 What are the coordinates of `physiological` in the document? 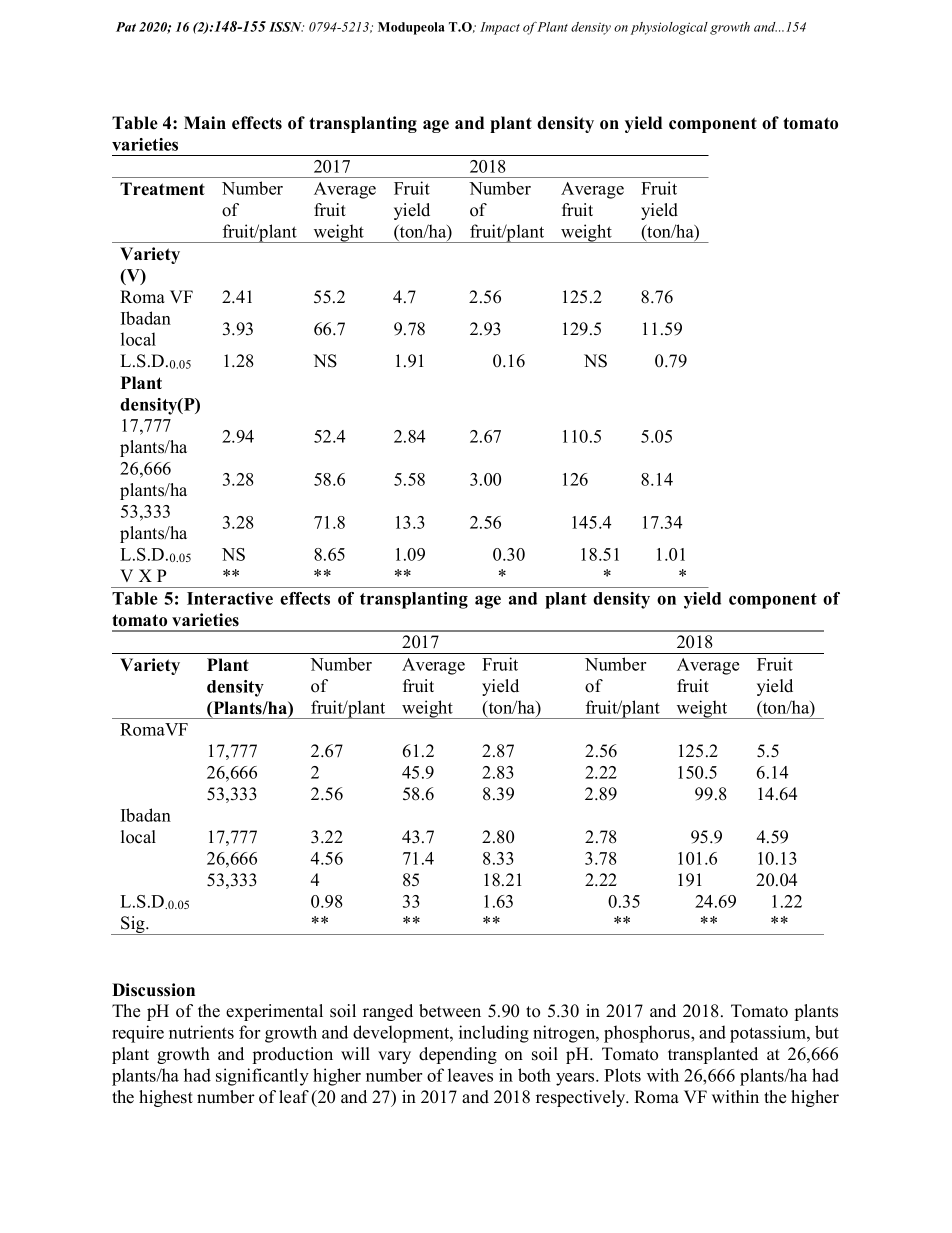 It's located at (669, 28).
